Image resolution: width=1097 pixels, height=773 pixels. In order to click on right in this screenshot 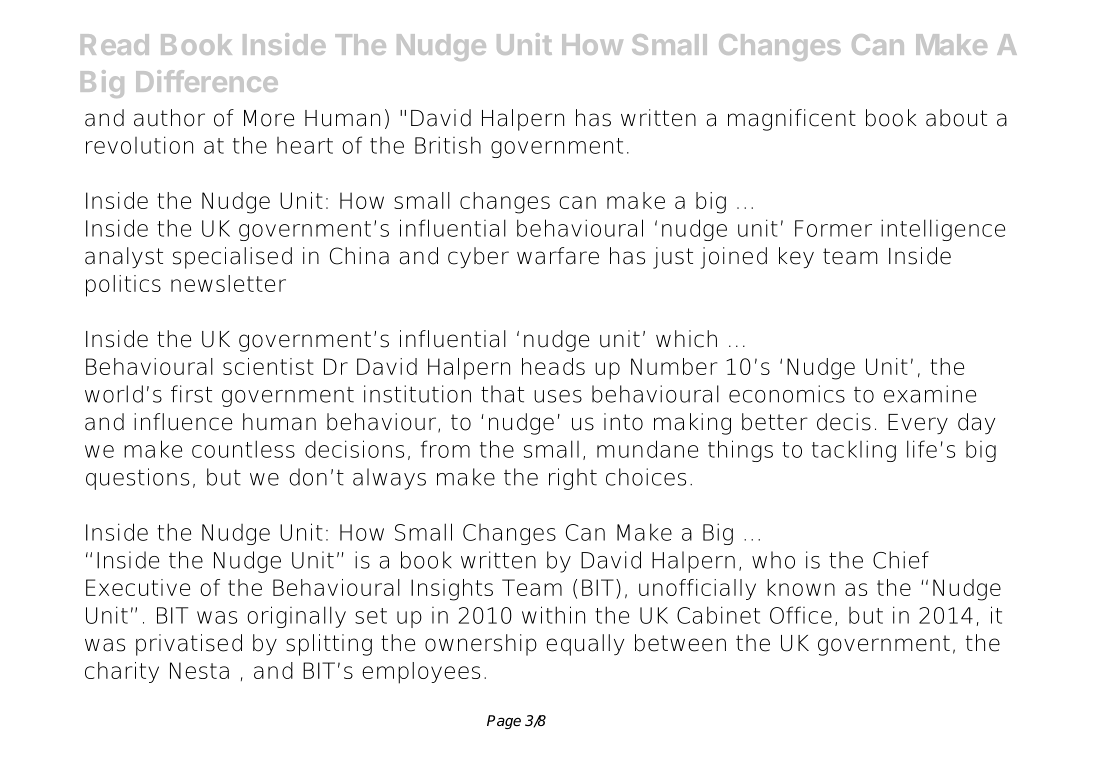, I will do `click(573, 479)`.
